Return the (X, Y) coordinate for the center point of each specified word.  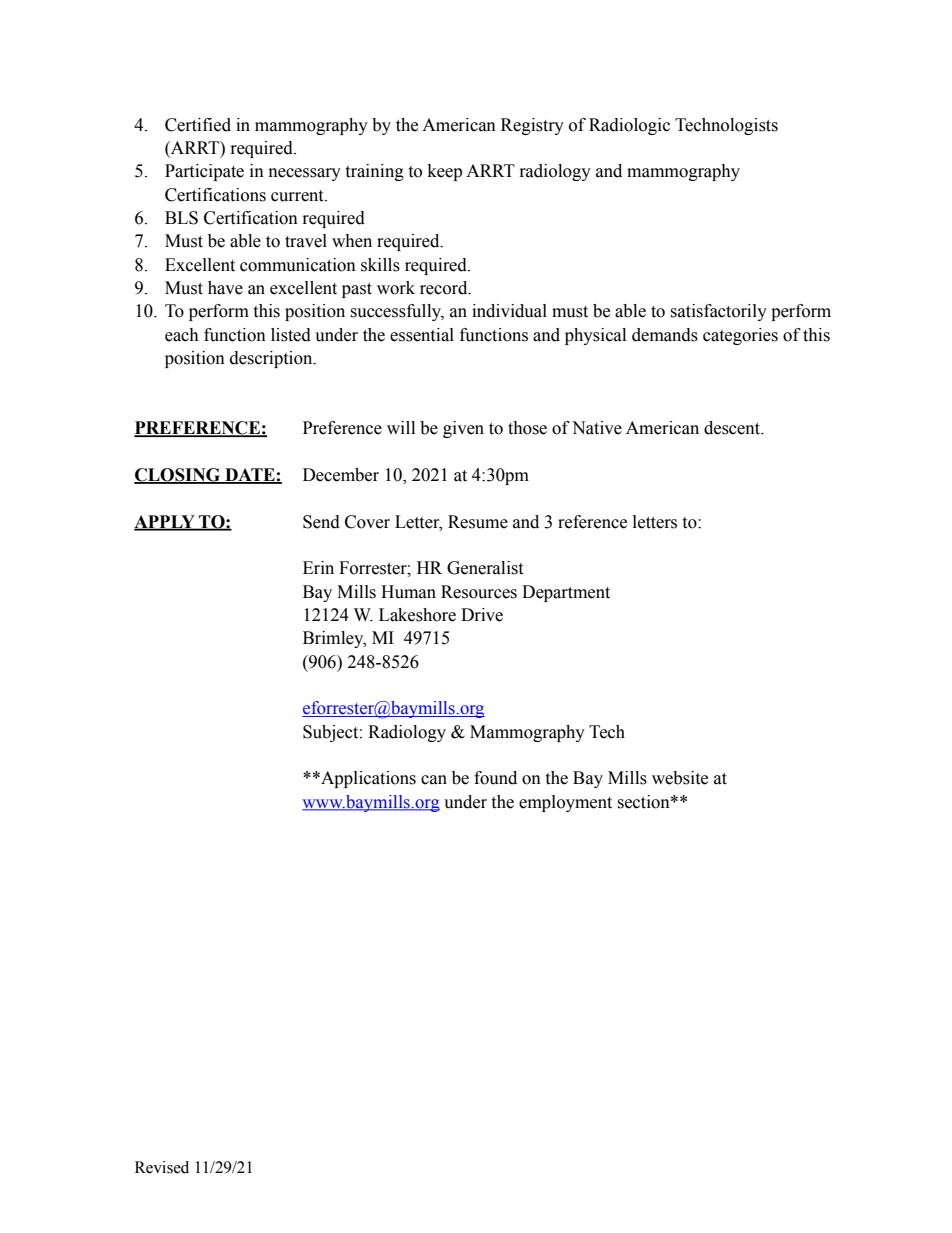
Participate (204, 172)
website (680, 778)
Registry (532, 126)
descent (733, 428)
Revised (162, 1167)
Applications (367, 779)
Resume (478, 522)
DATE (250, 475)
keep (445, 172)
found (495, 778)
